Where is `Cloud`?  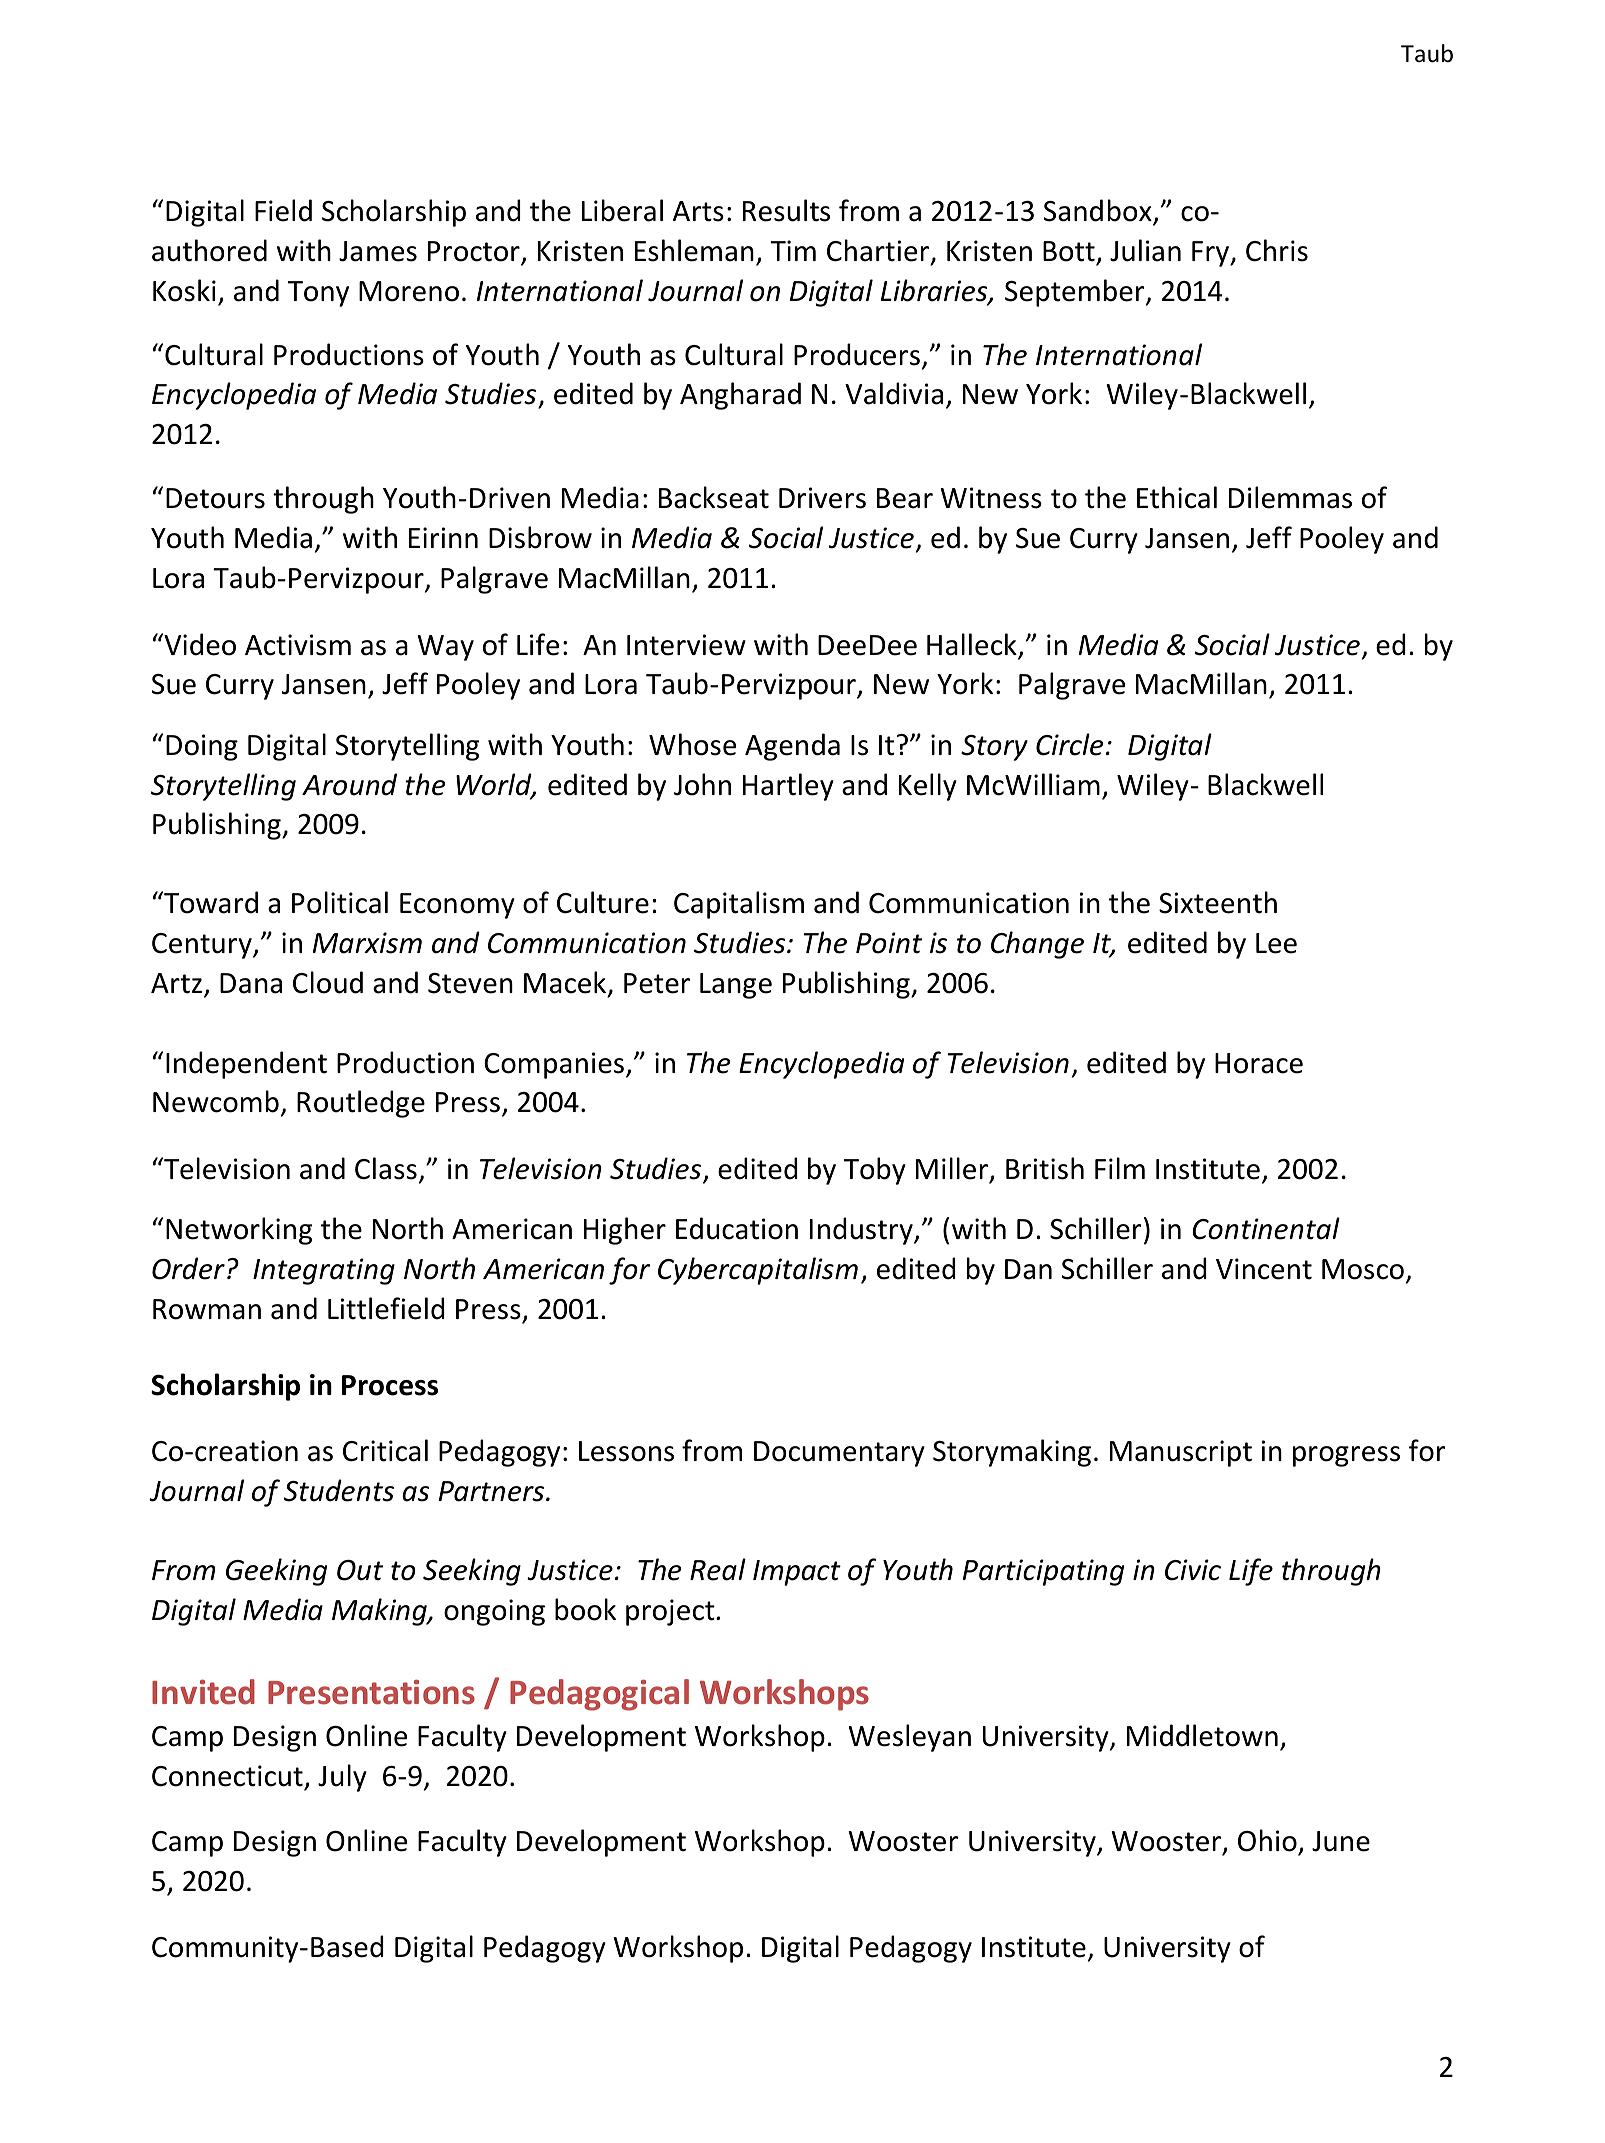
Cloud is located at coordinates (328, 982).
